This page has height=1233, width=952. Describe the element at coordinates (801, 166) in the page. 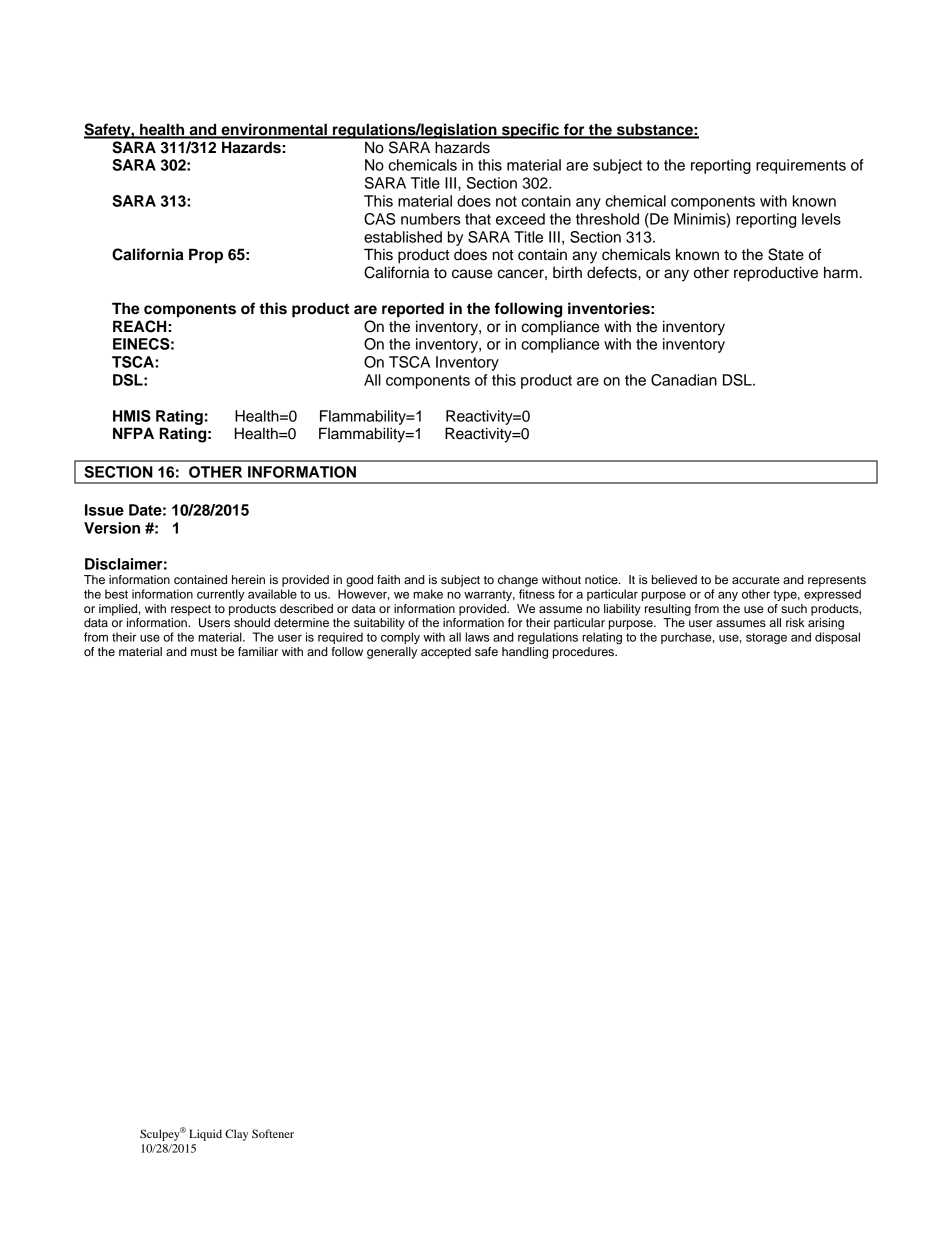

I see `requirements` at that location.
